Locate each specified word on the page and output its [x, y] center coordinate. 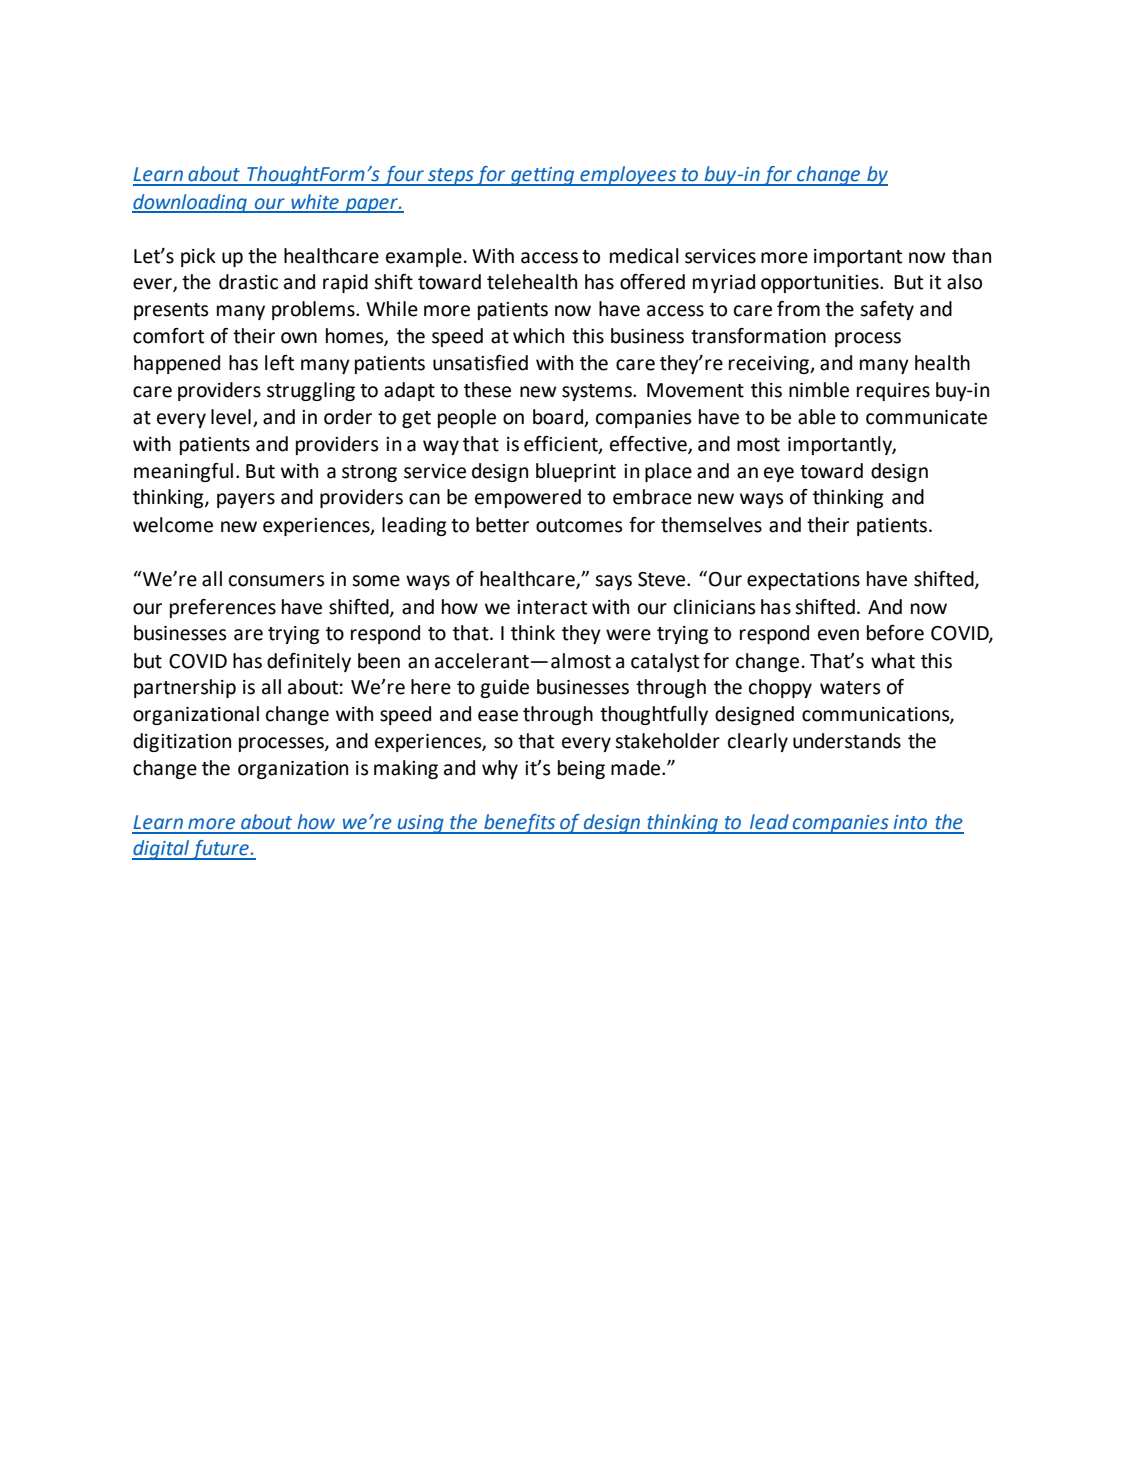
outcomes [579, 526]
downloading [191, 203]
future [220, 850]
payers [246, 500]
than [971, 256]
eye [779, 474]
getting [543, 176]
